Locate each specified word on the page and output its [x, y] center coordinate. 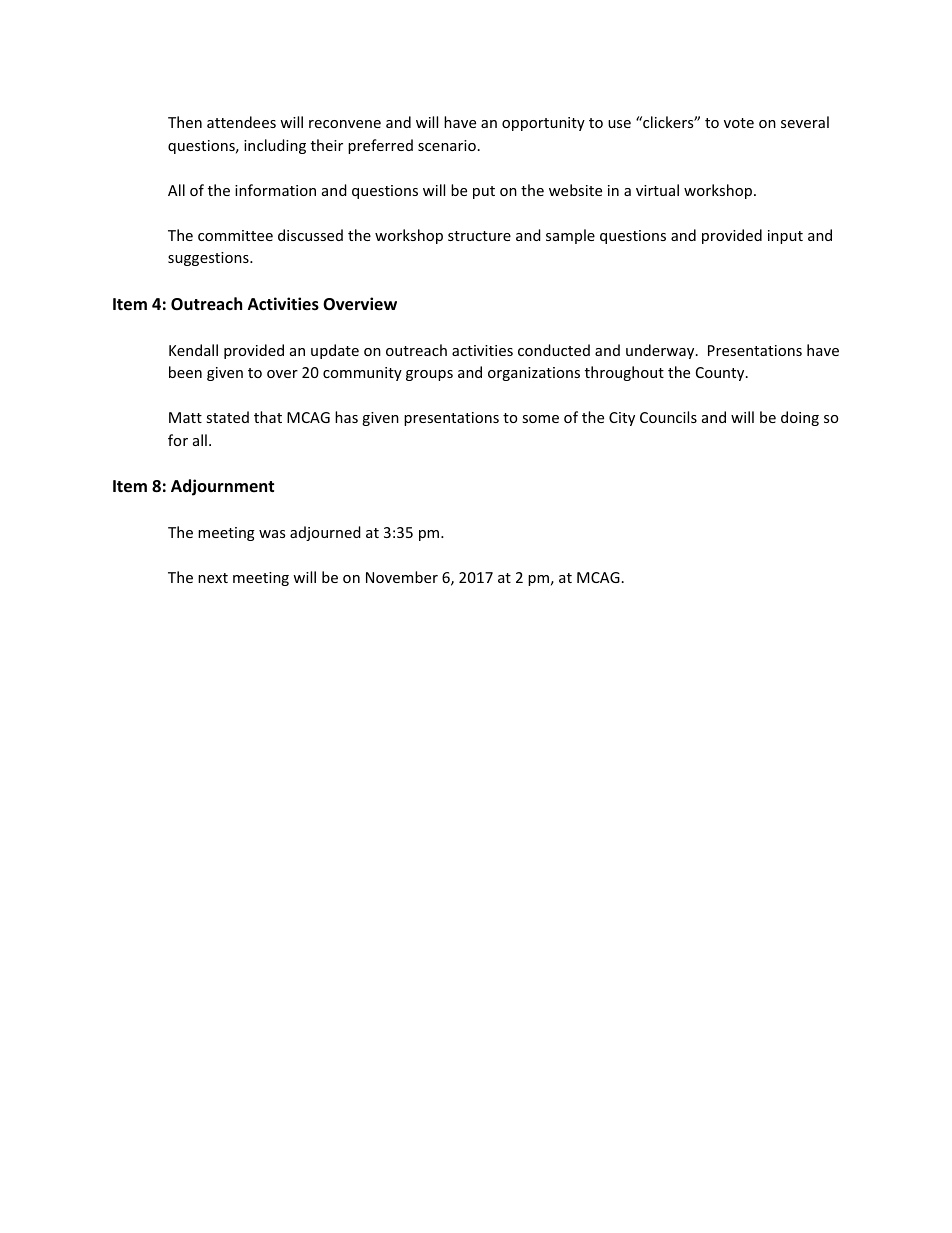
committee [235, 235]
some [540, 419]
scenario [447, 145]
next [213, 578]
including [275, 146]
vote [739, 123]
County [721, 374]
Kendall [193, 350]
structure [479, 236]
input [785, 237]
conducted [554, 350]
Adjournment [222, 487]
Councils [668, 417]
